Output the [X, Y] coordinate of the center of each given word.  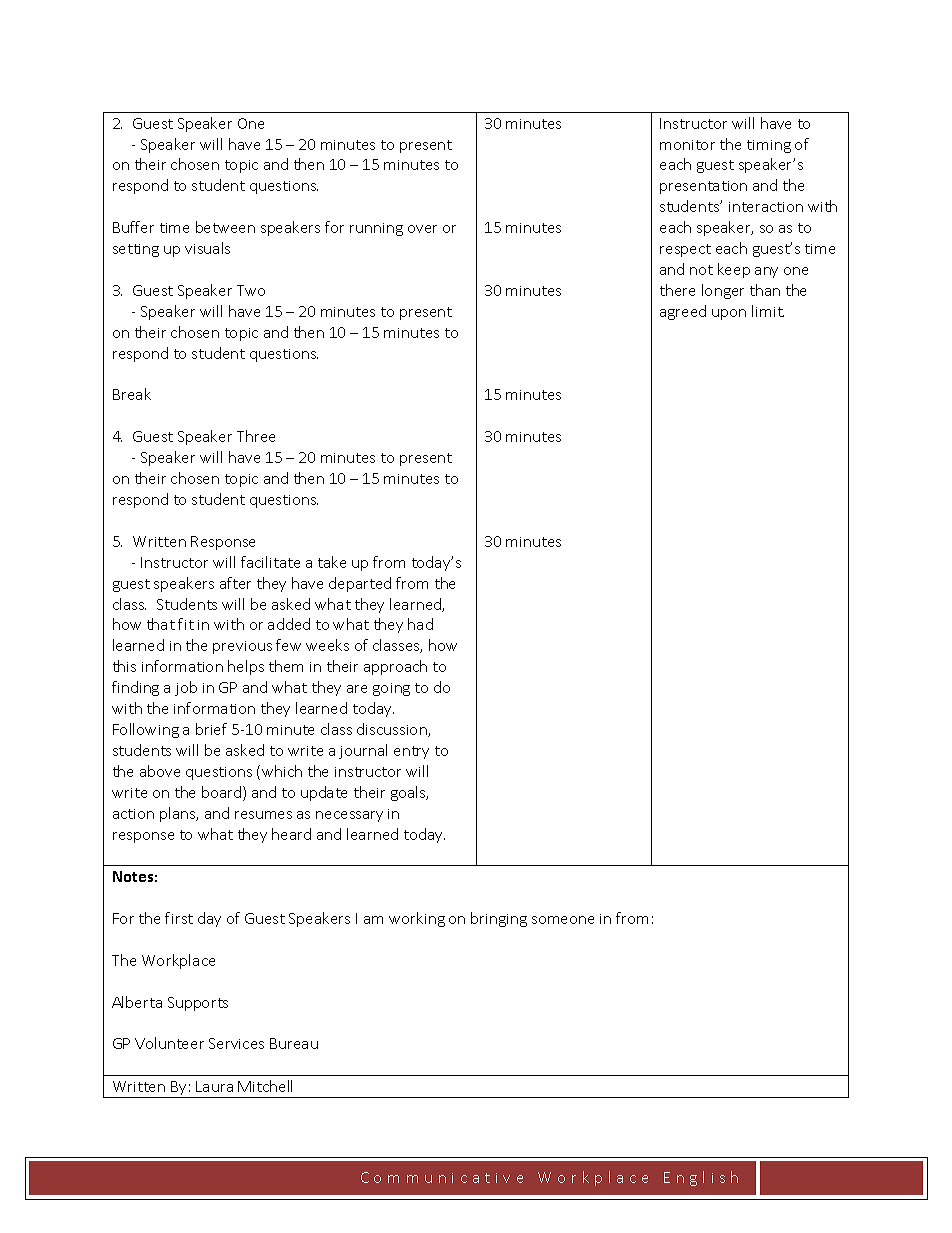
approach [395, 667]
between [225, 227]
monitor [687, 145]
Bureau [294, 1043]
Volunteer [169, 1043]
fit [186, 624]
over [422, 229]
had [420, 624]
